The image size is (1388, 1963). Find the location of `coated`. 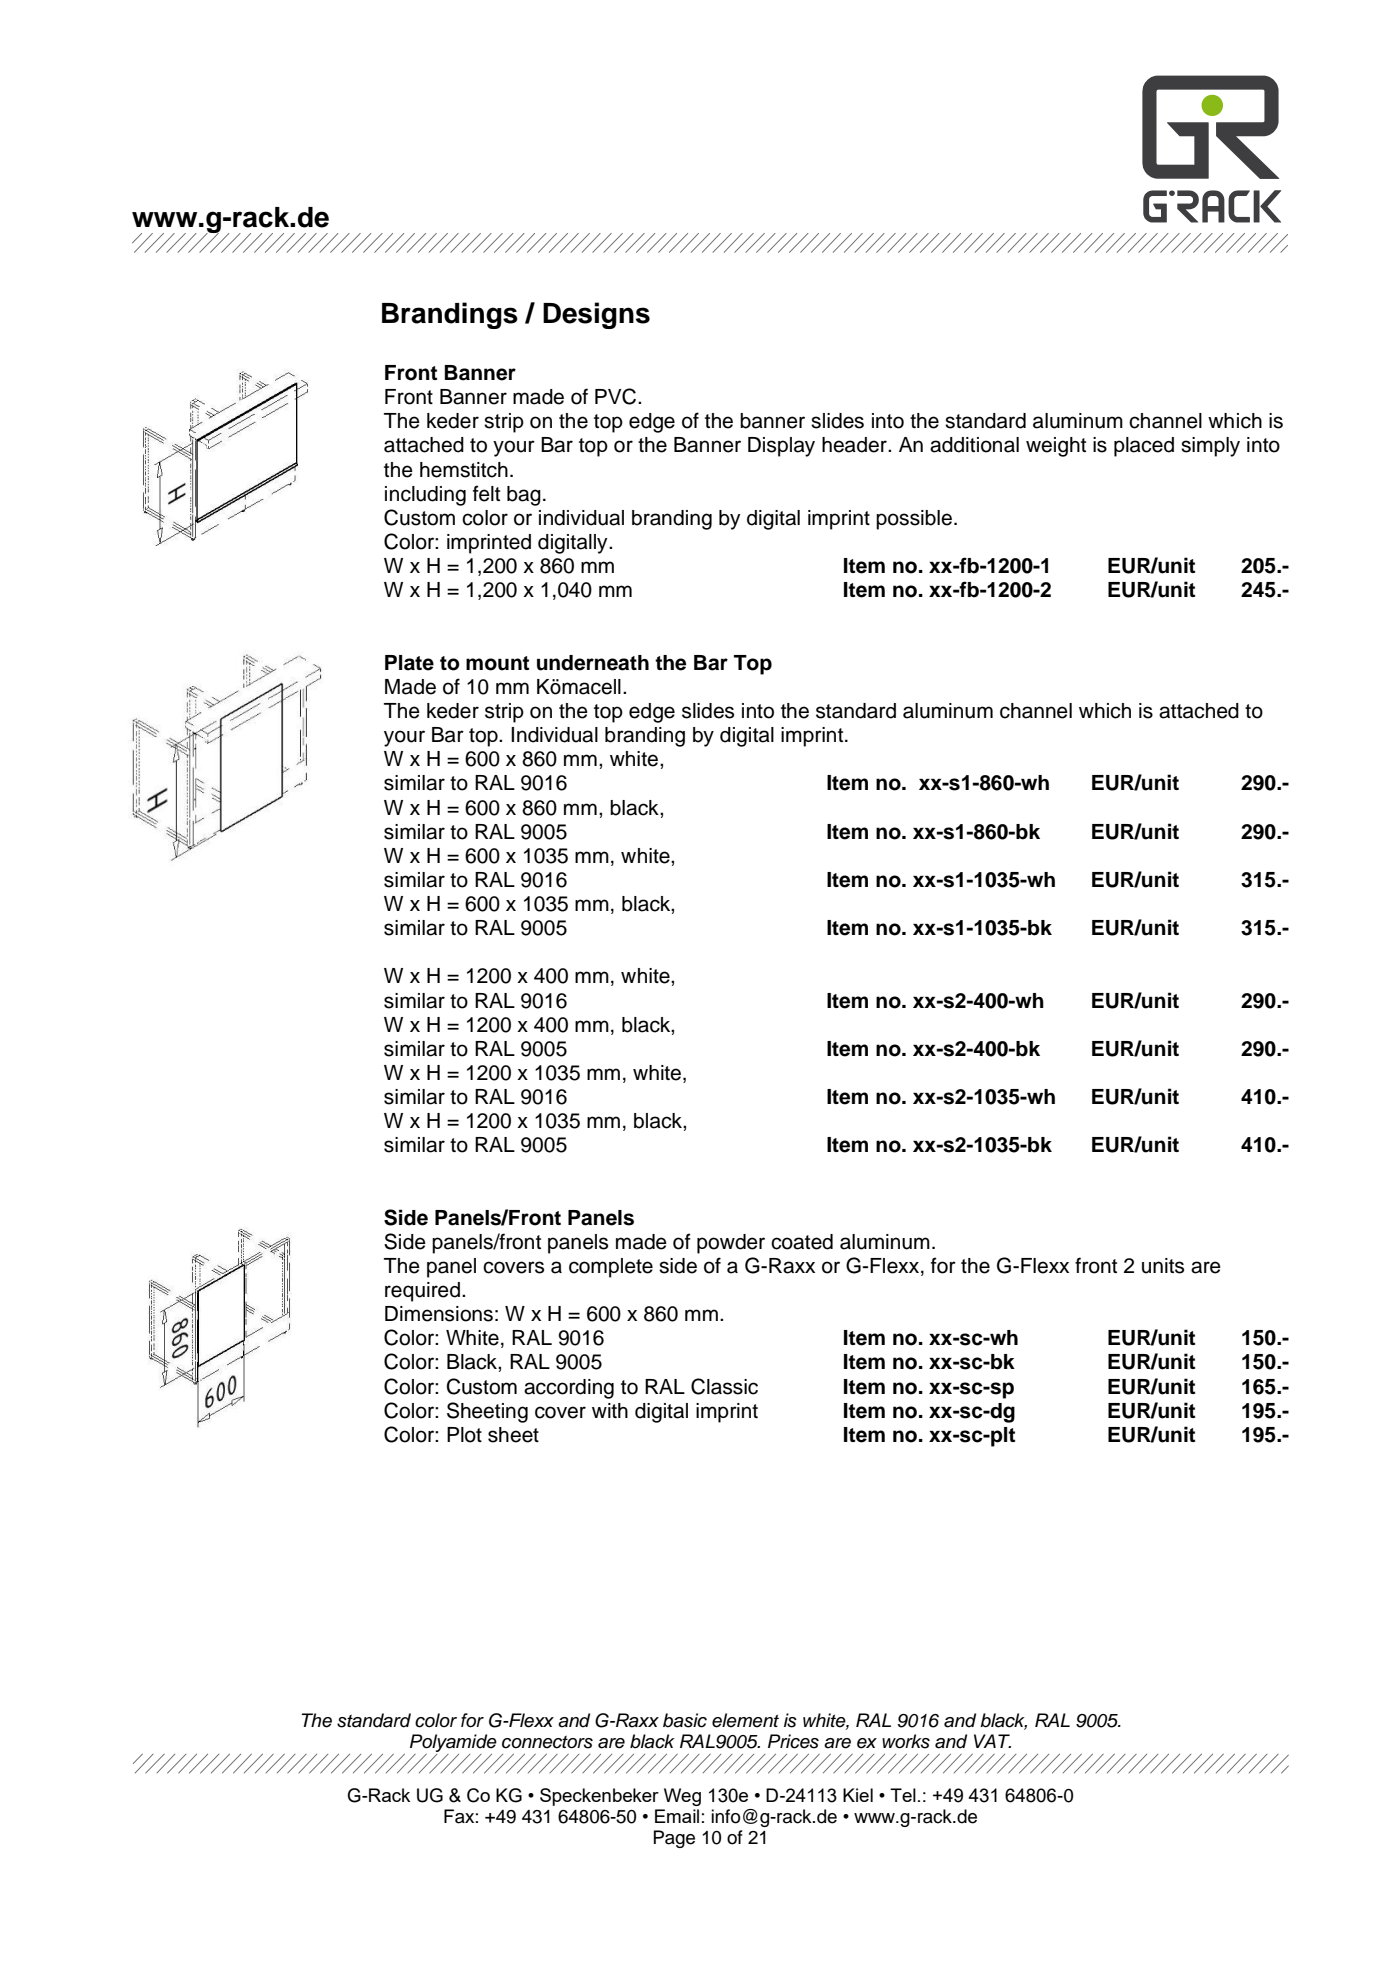

coated is located at coordinates (802, 1242).
